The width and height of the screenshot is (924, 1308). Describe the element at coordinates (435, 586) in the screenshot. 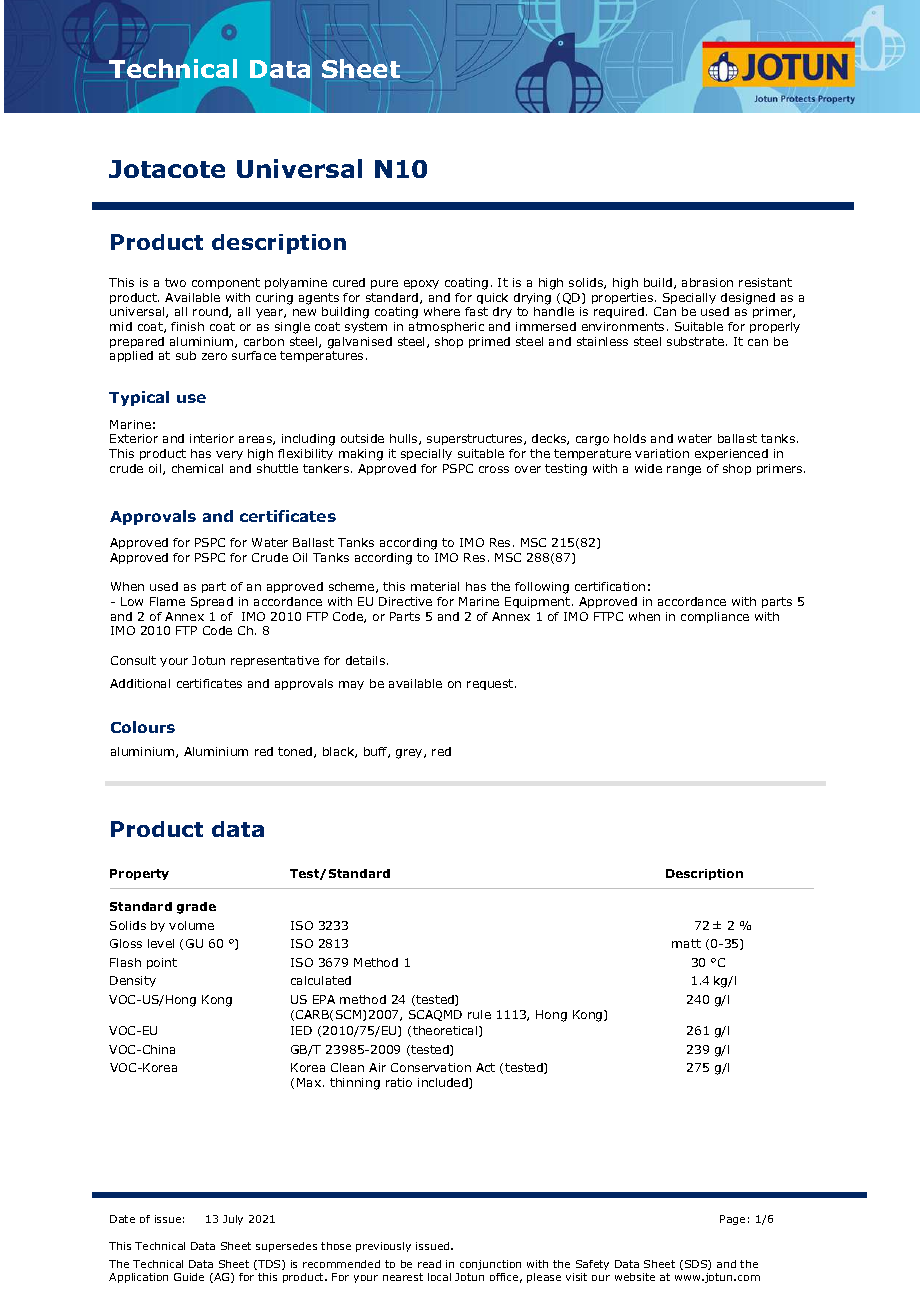

I see `material` at that location.
